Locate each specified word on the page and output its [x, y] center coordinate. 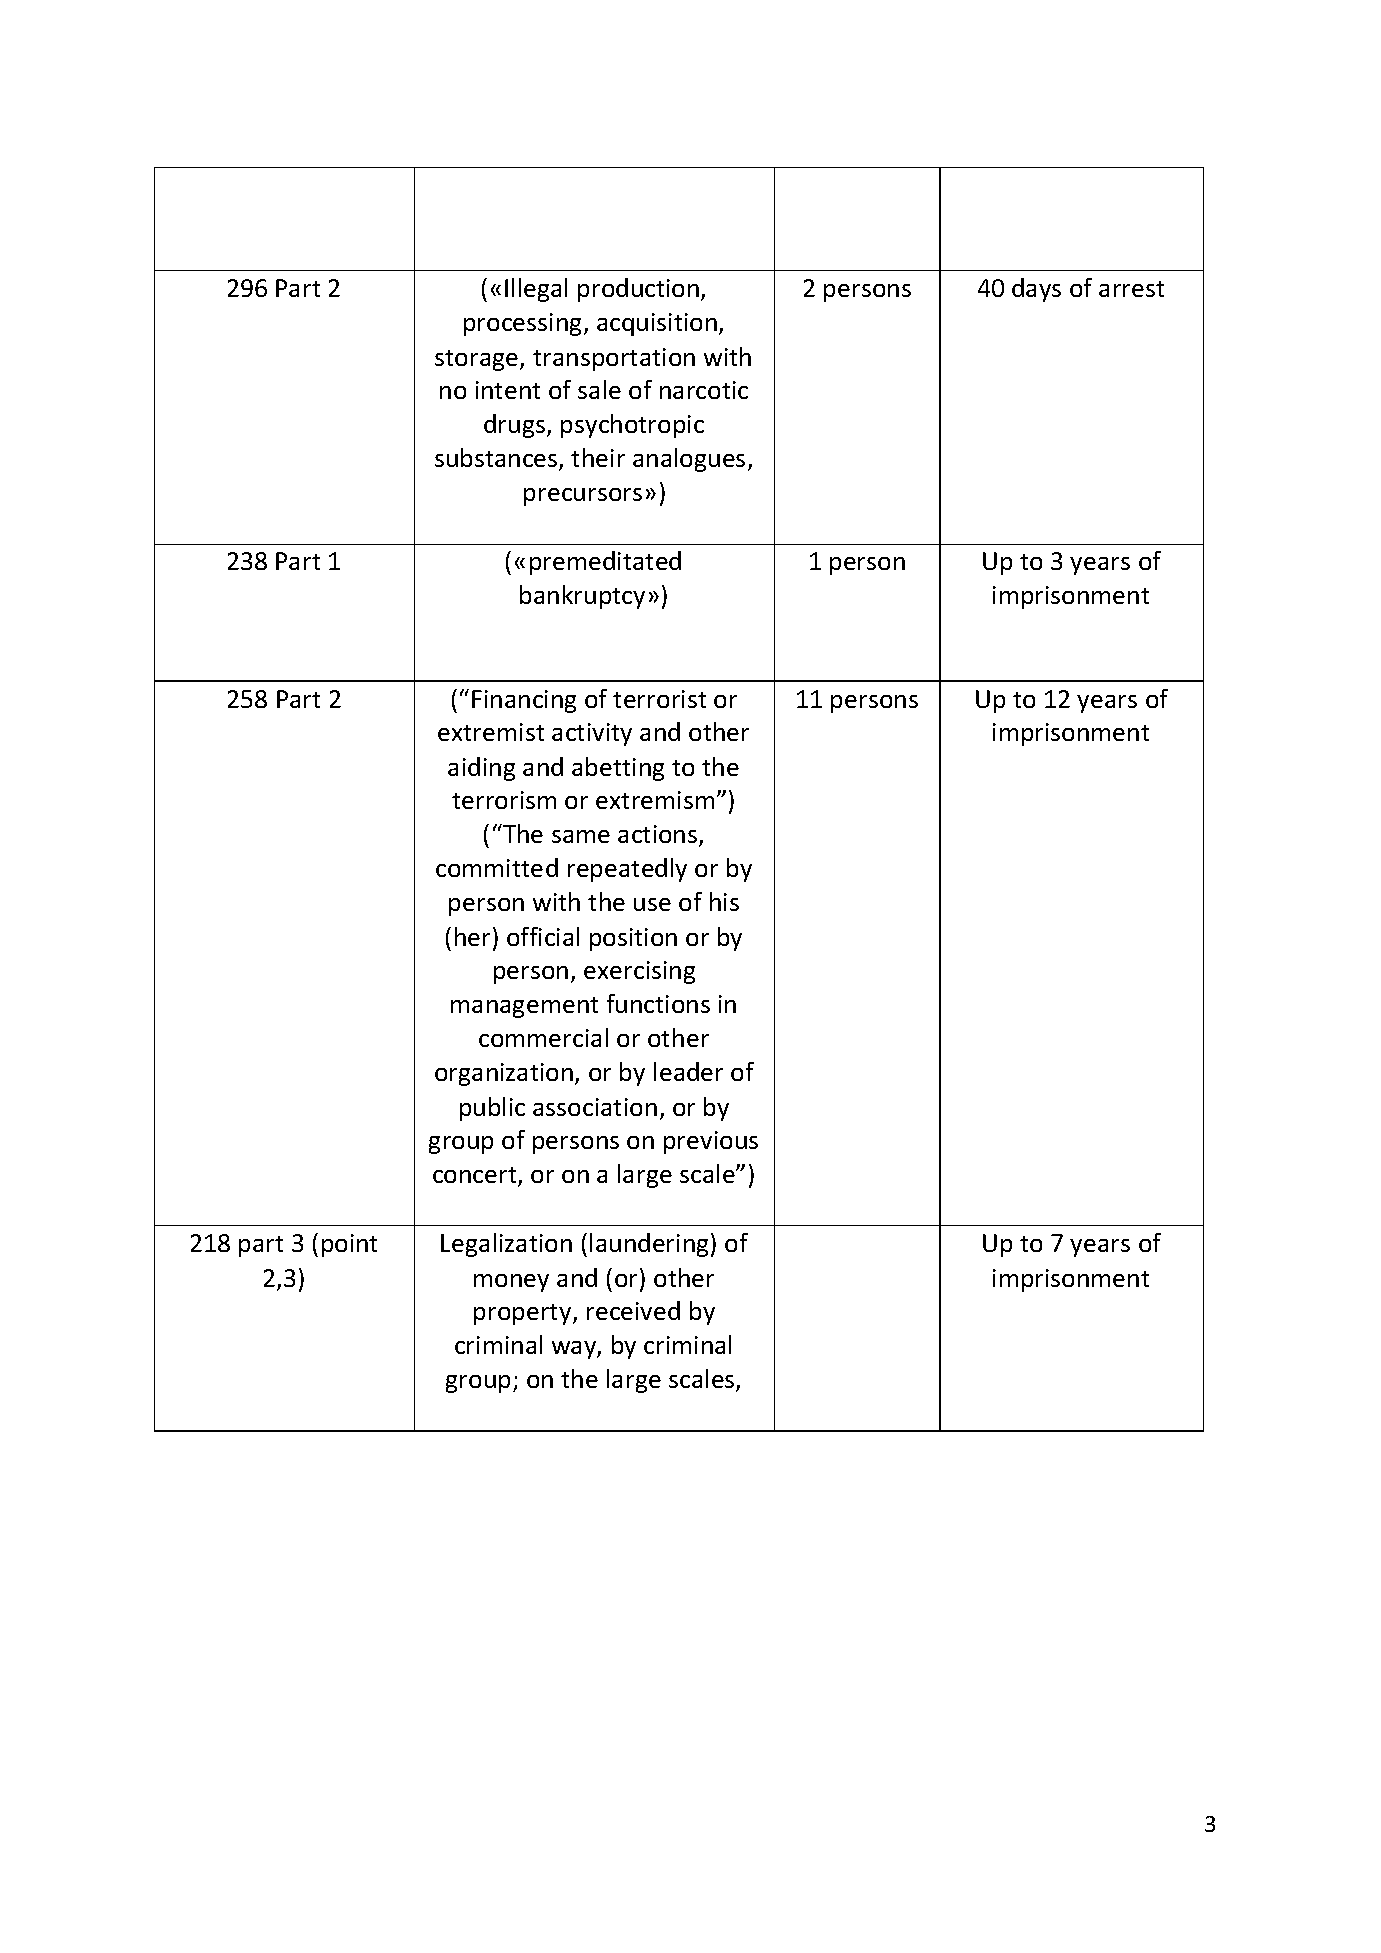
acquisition [657, 324]
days [1036, 290]
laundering [649, 1245]
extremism [655, 800]
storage [478, 360]
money [511, 1283]
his [724, 901]
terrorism [504, 800]
